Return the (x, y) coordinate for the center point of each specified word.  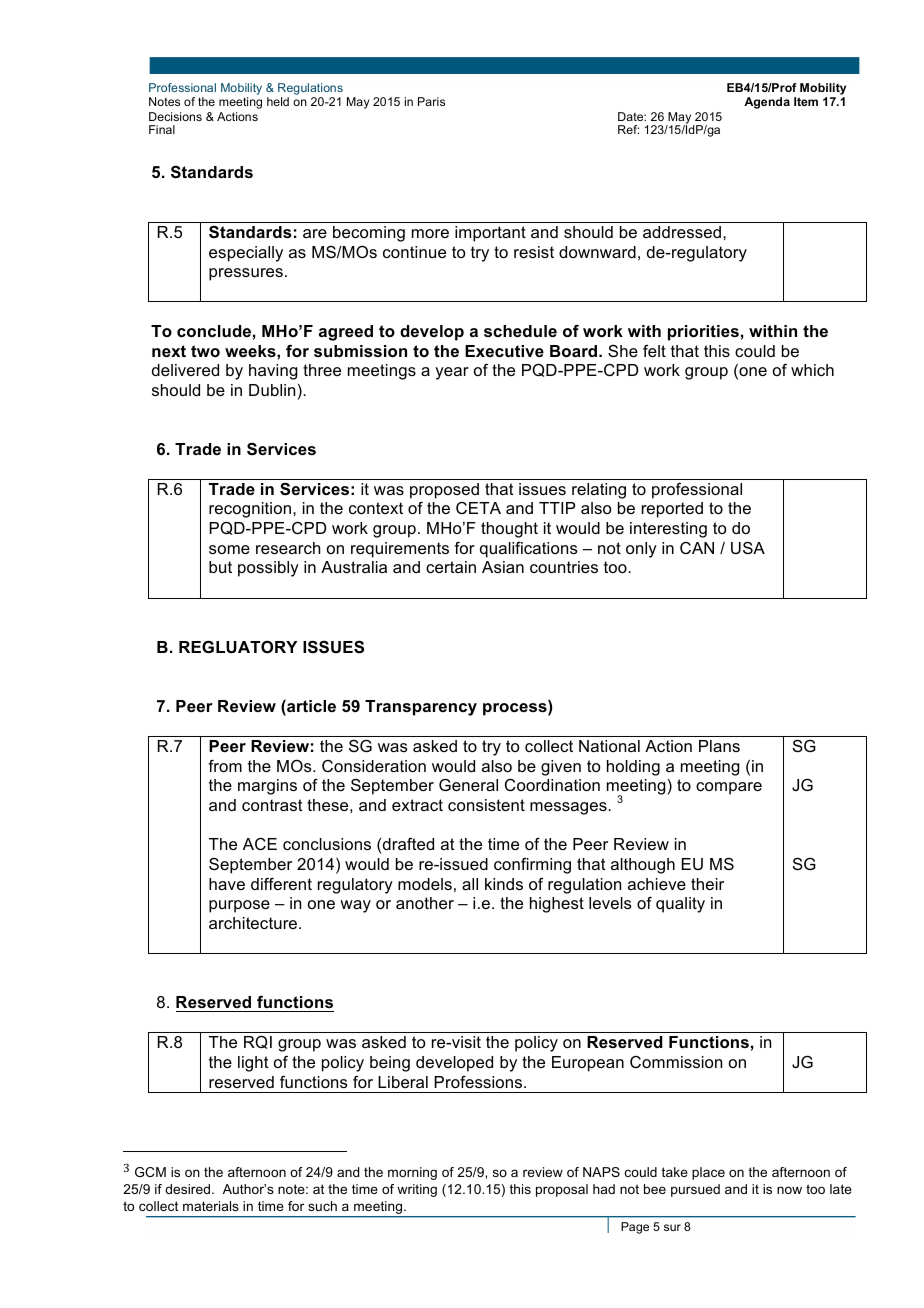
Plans (719, 746)
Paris (431, 101)
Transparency (421, 708)
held (278, 101)
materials (211, 1206)
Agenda (767, 103)
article (310, 707)
